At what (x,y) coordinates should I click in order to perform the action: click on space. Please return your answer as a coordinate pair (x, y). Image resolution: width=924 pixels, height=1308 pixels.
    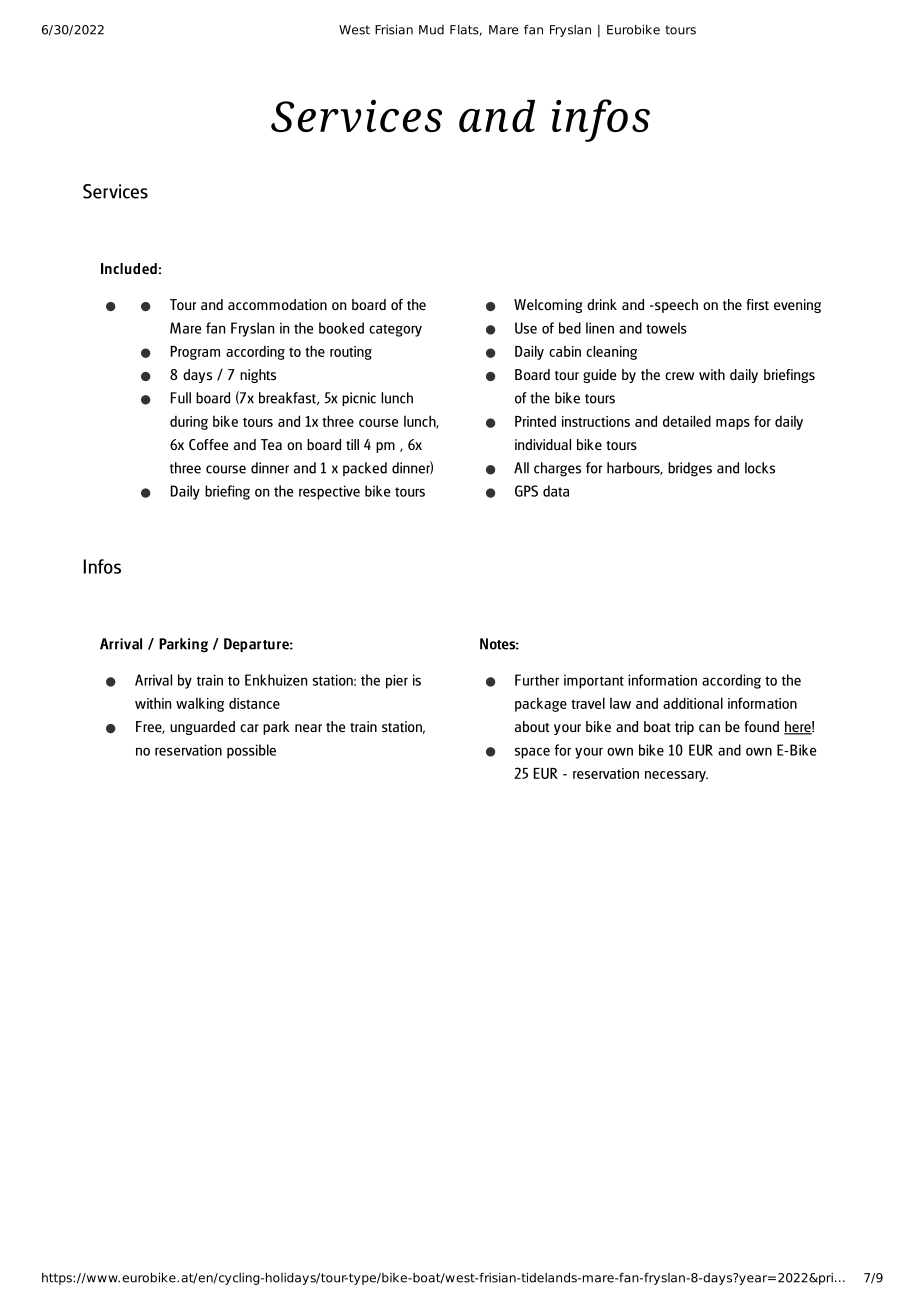
    Looking at the image, I should click on (532, 753).
